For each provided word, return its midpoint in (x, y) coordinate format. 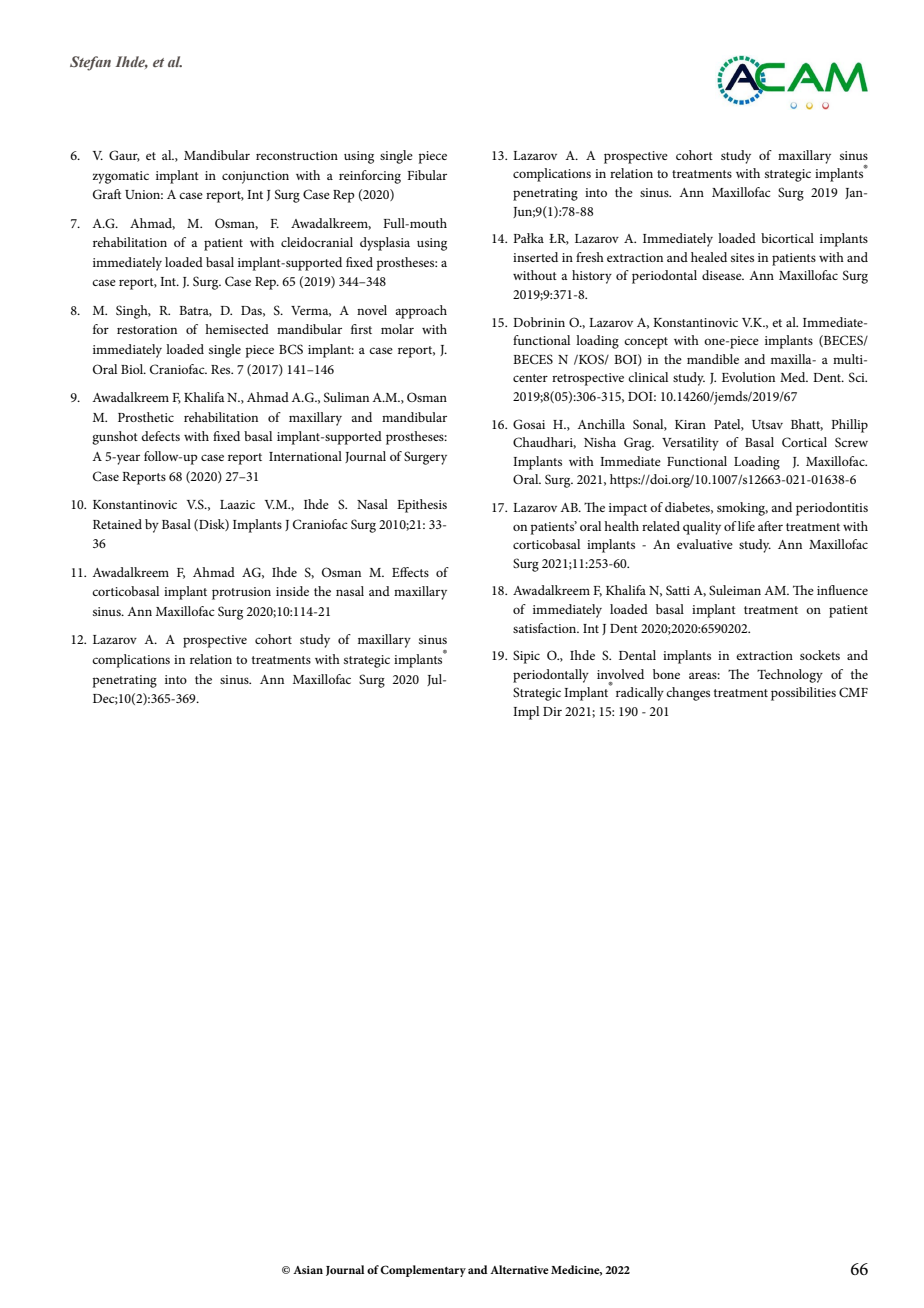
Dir (552, 711)
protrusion (241, 593)
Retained (117, 524)
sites (742, 257)
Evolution (748, 377)
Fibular (427, 175)
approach (421, 312)
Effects (410, 572)
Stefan (90, 63)
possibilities (803, 694)
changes (688, 694)
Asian (308, 1270)
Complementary (423, 1271)
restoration (147, 329)
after (770, 526)
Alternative (519, 1269)
